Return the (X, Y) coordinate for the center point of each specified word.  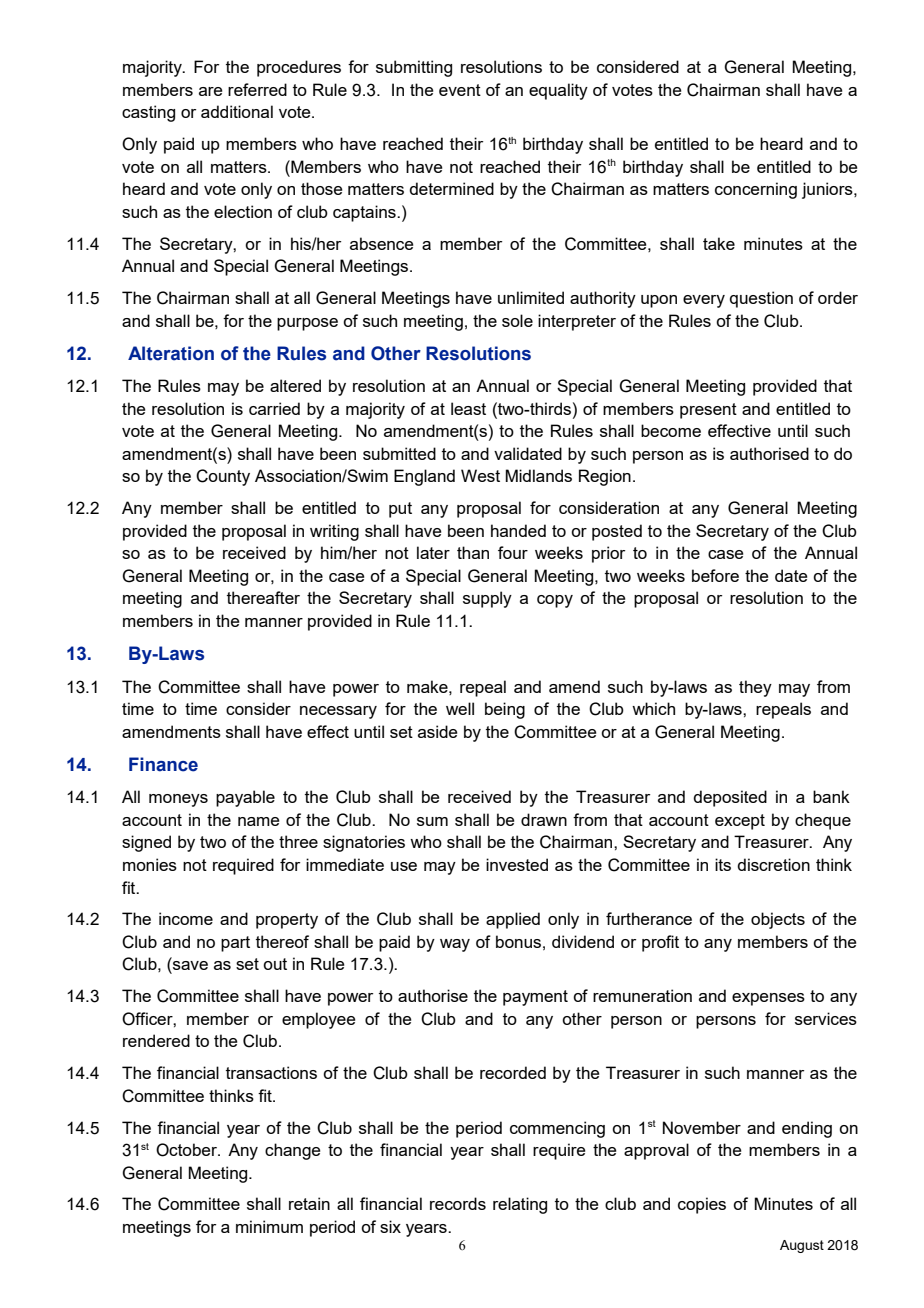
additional (237, 111)
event (460, 90)
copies (702, 1205)
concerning (756, 190)
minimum (269, 1226)
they (755, 688)
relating (520, 1205)
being (505, 710)
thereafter (263, 597)
